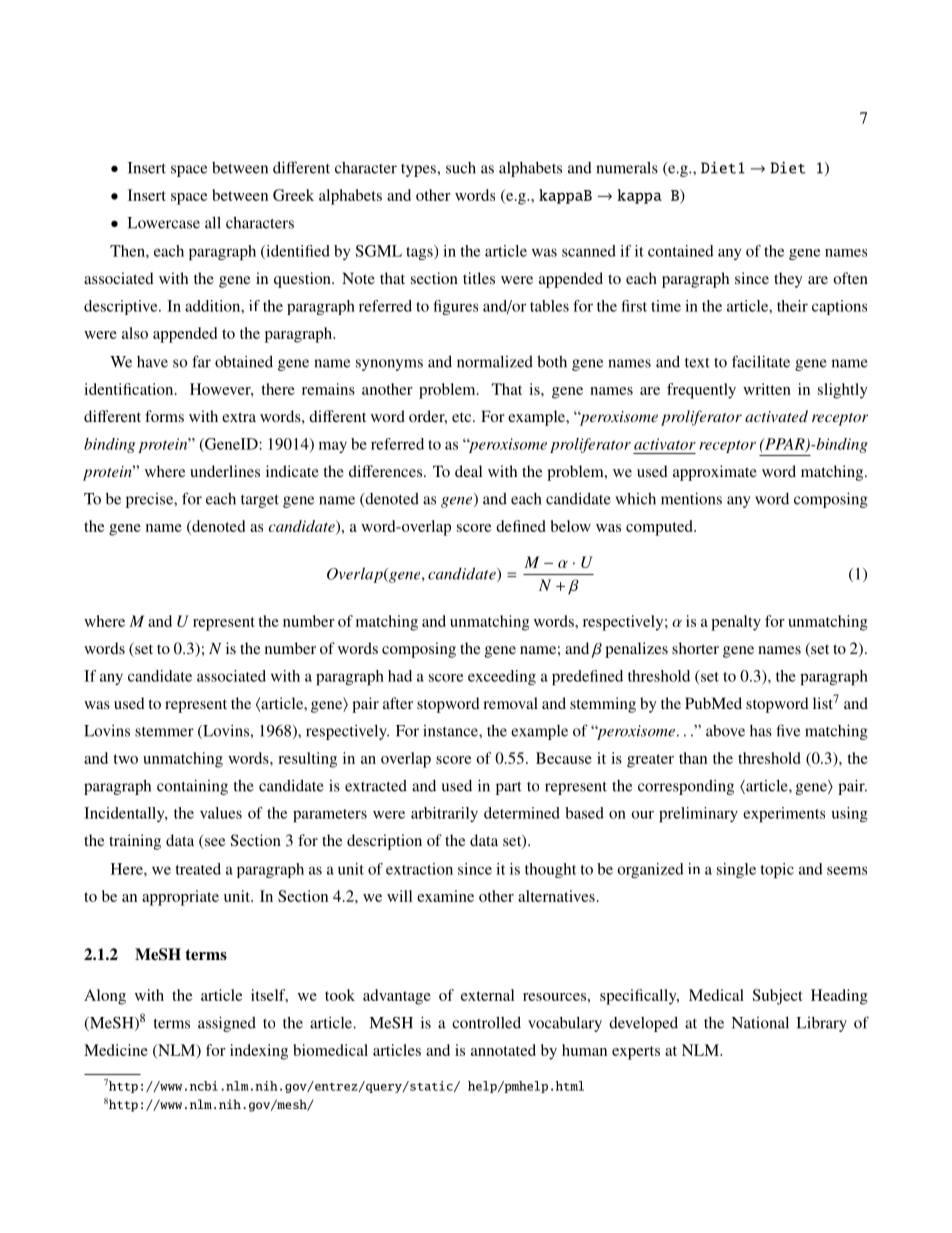 Image resolution: width=952 pixels, height=1233 pixels. What do you see at coordinates (198, 869) in the document?
I see `treated` at bounding box center [198, 869].
